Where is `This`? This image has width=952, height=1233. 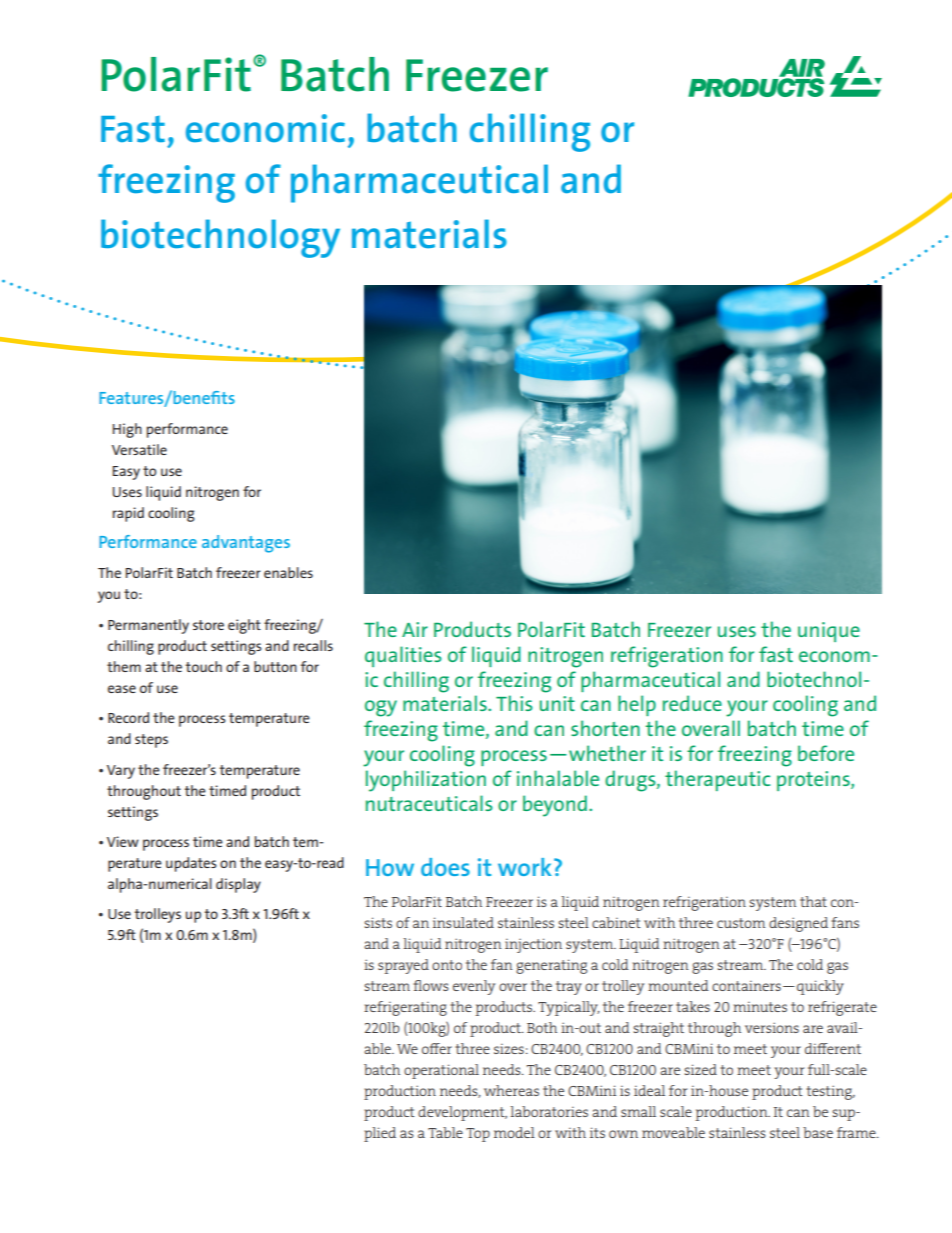 This is located at coordinates (514, 703).
